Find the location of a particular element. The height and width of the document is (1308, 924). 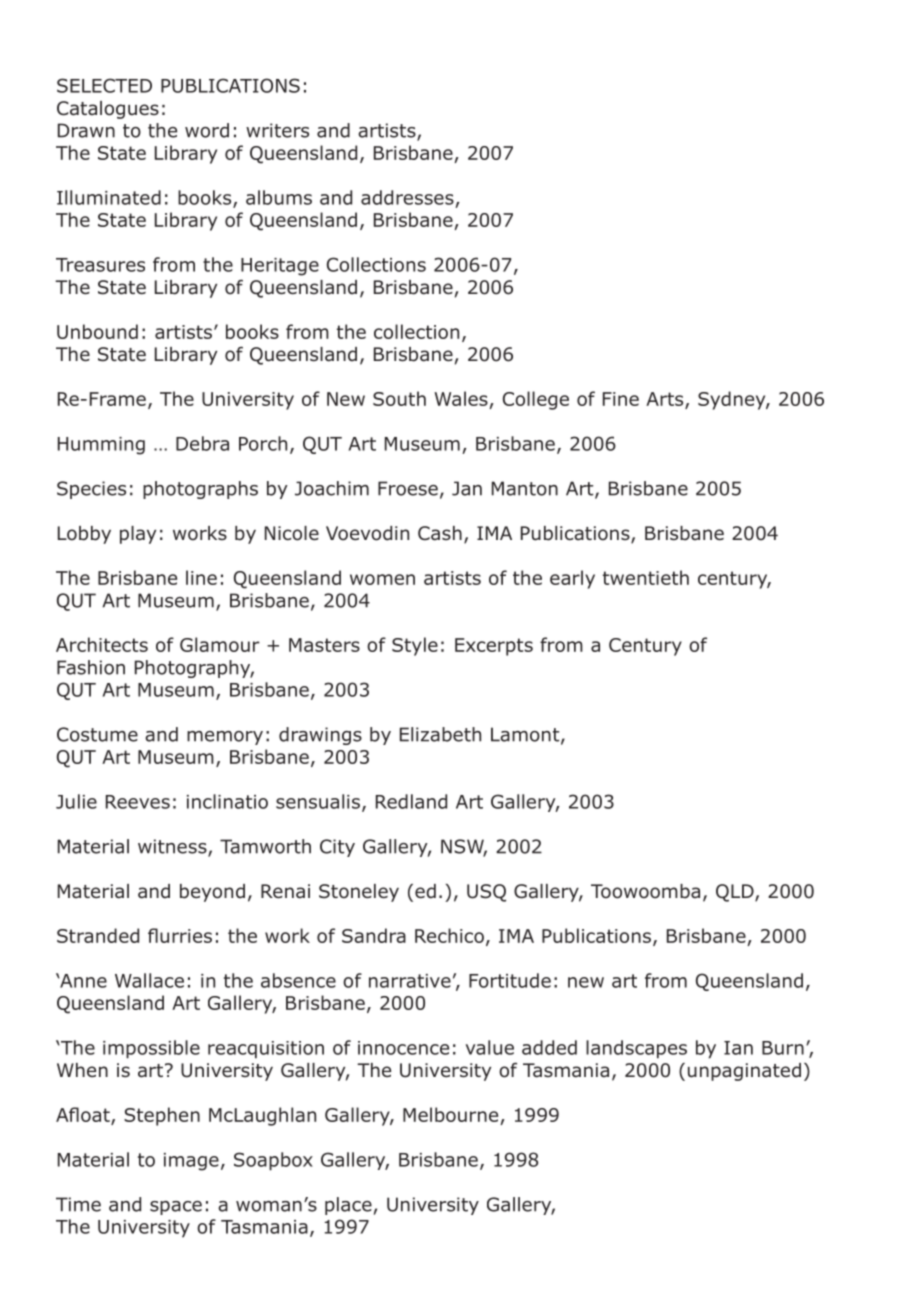

image is located at coordinates (191, 1162).
